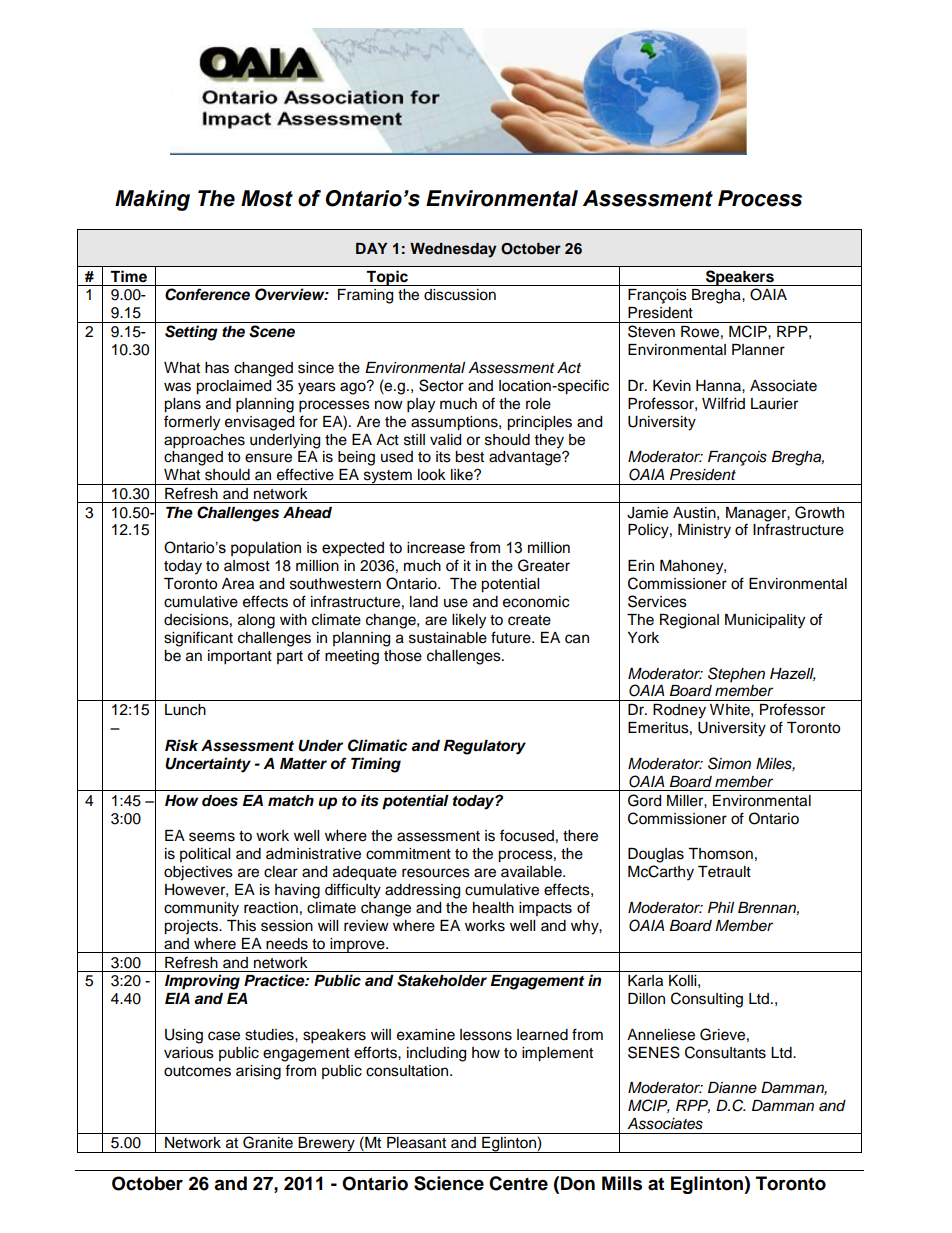 The height and width of the screenshot is (1233, 952). Describe the element at coordinates (152, 200) in the screenshot. I see `Making` at that location.
